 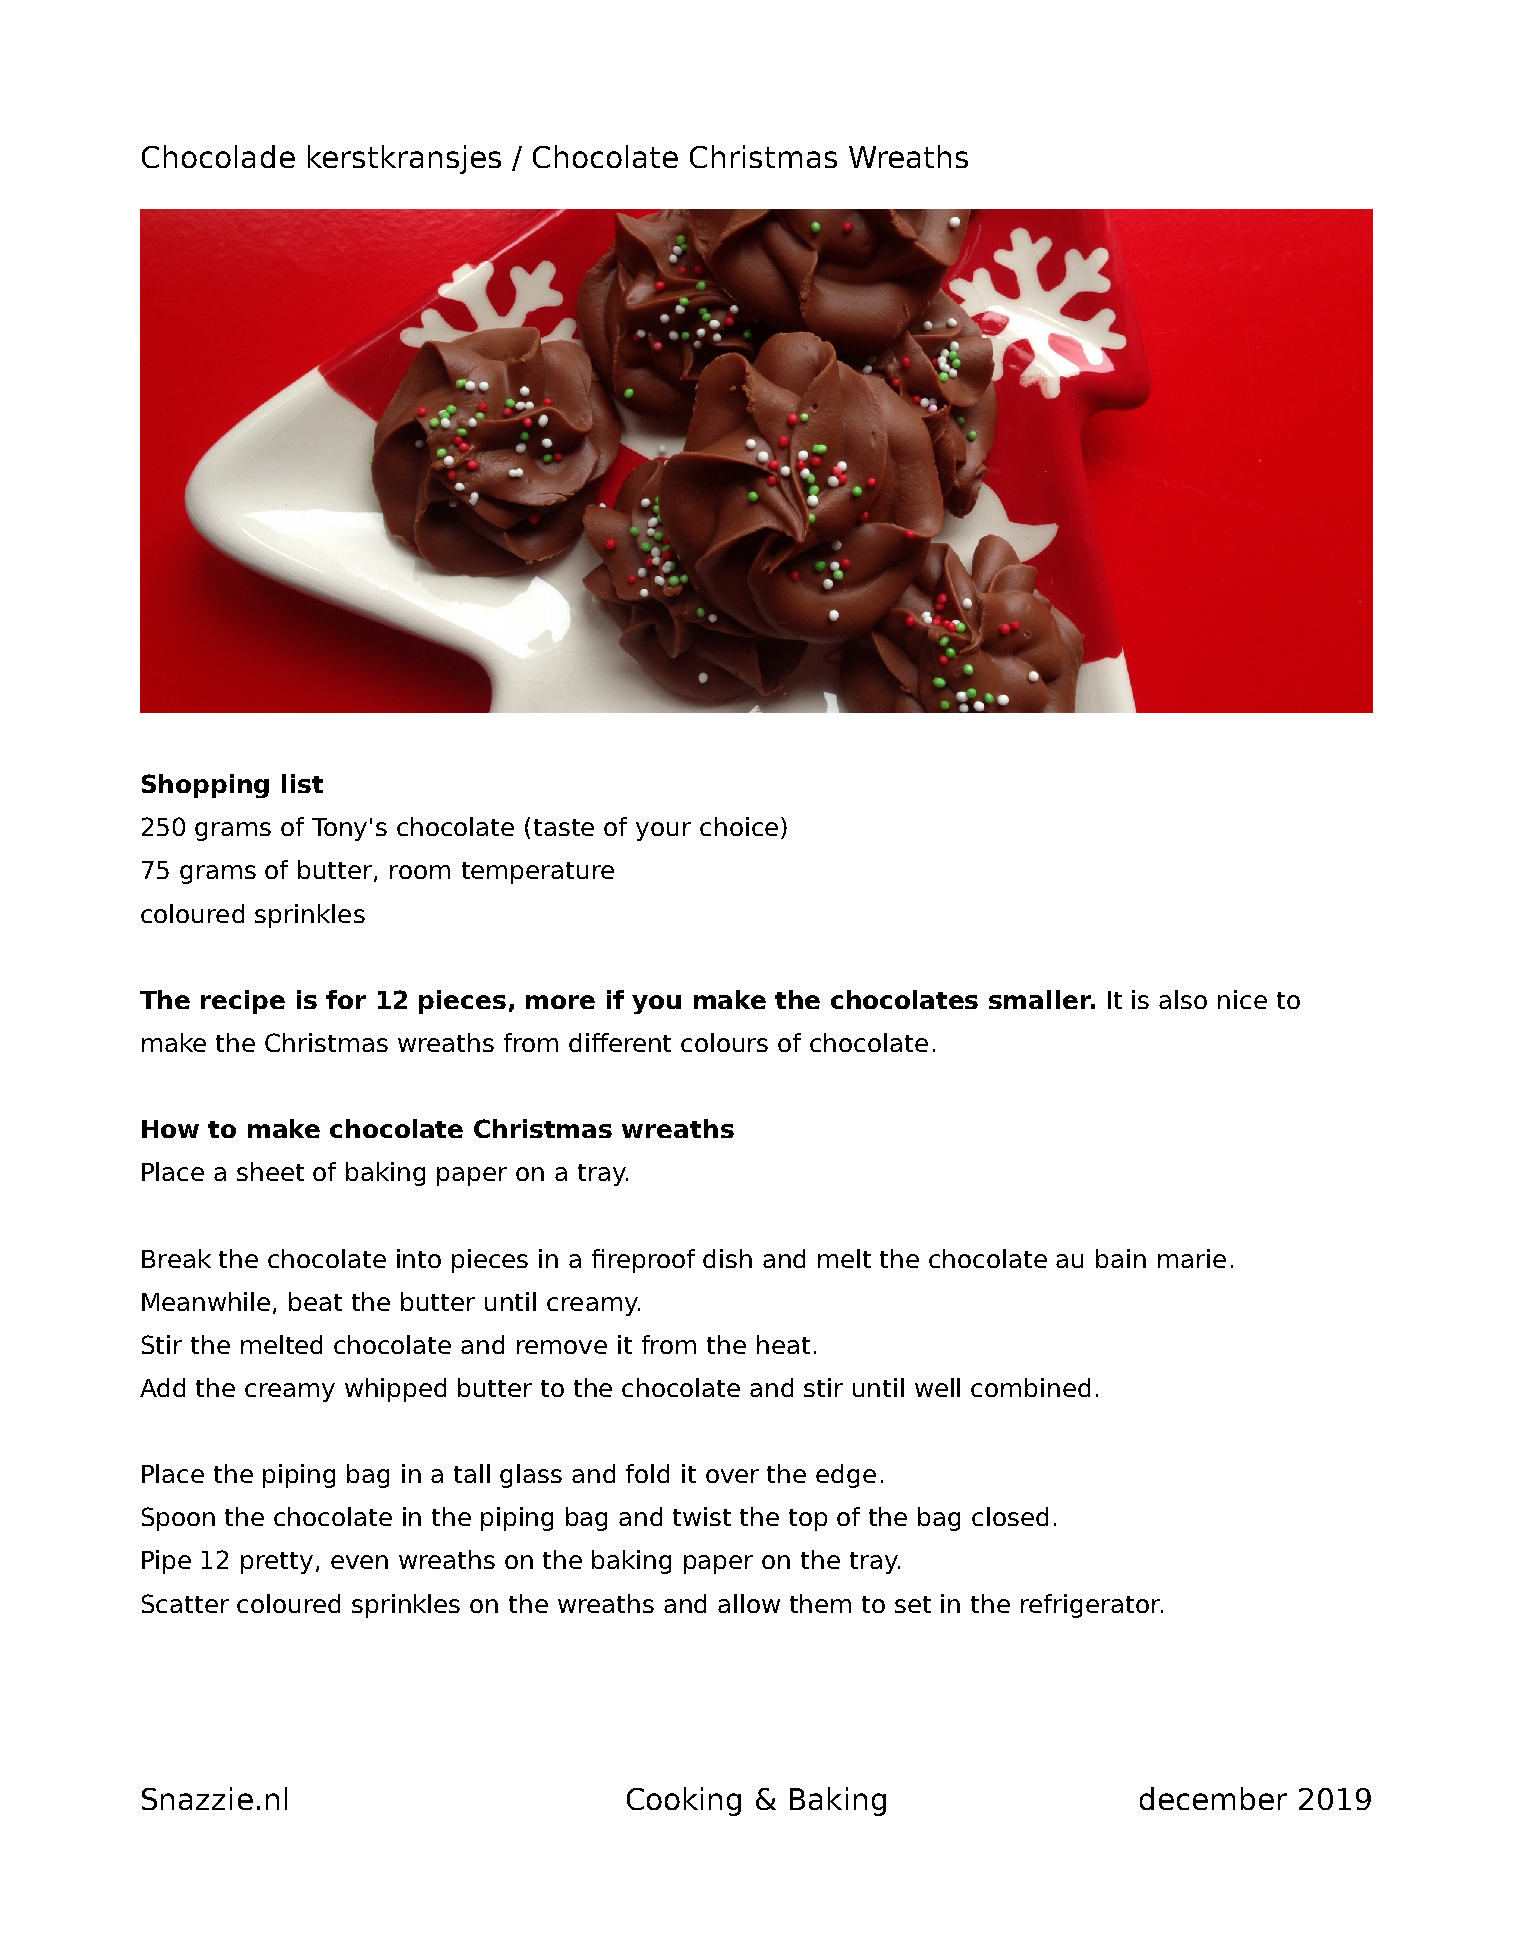 I want to click on Cooking, so click(x=684, y=1801).
